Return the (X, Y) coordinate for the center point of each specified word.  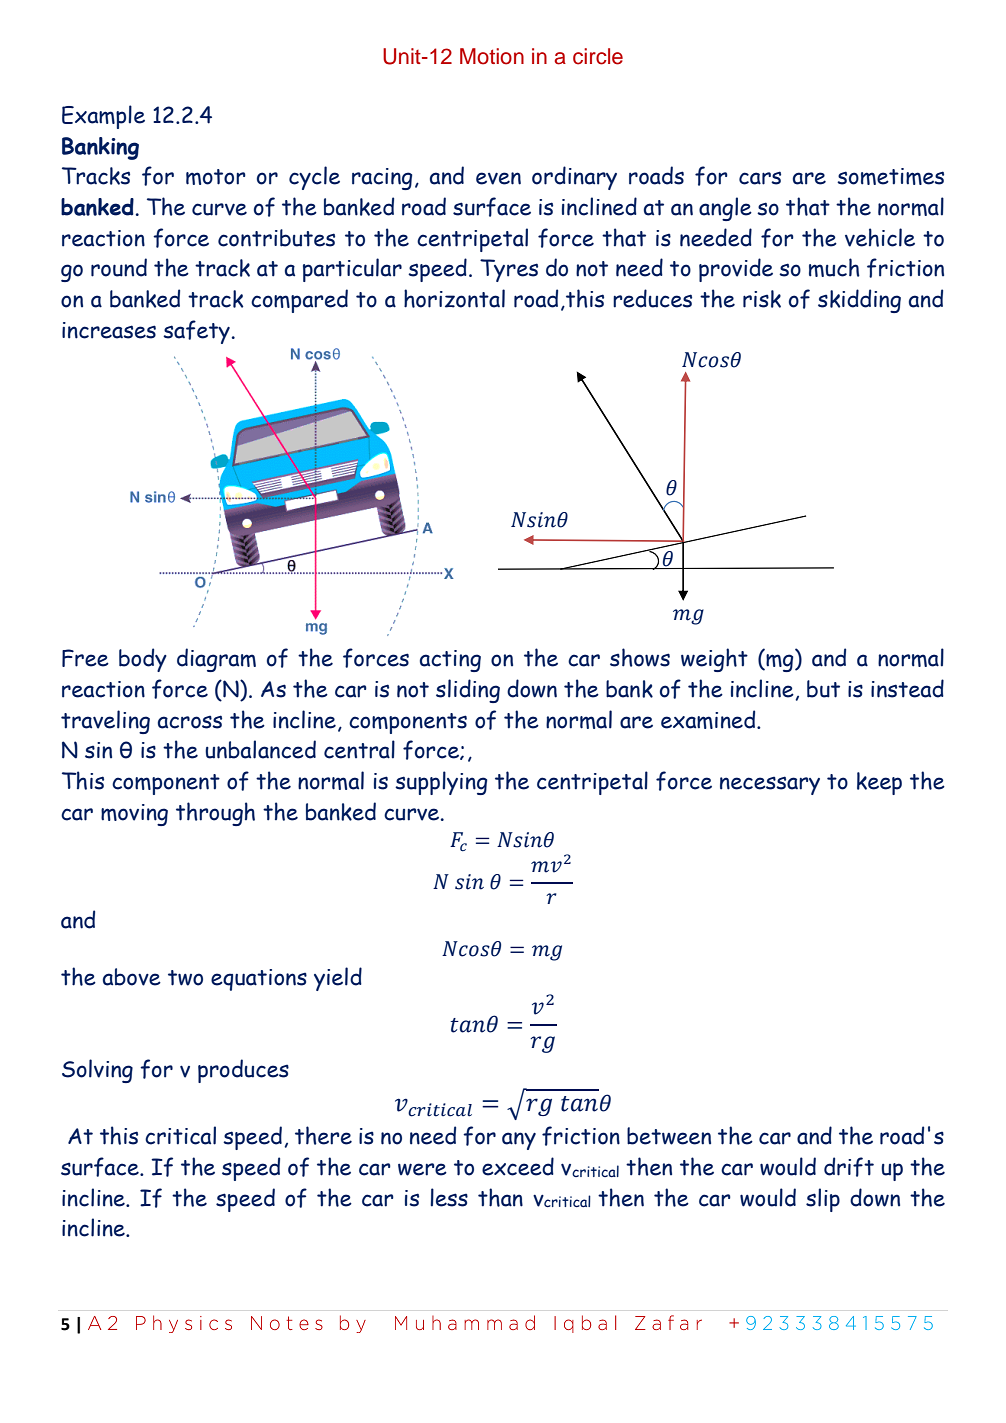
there (323, 1135)
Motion (492, 56)
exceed (518, 1166)
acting (450, 661)
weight (714, 660)
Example (103, 117)
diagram (216, 660)
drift (849, 1167)
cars (760, 178)
